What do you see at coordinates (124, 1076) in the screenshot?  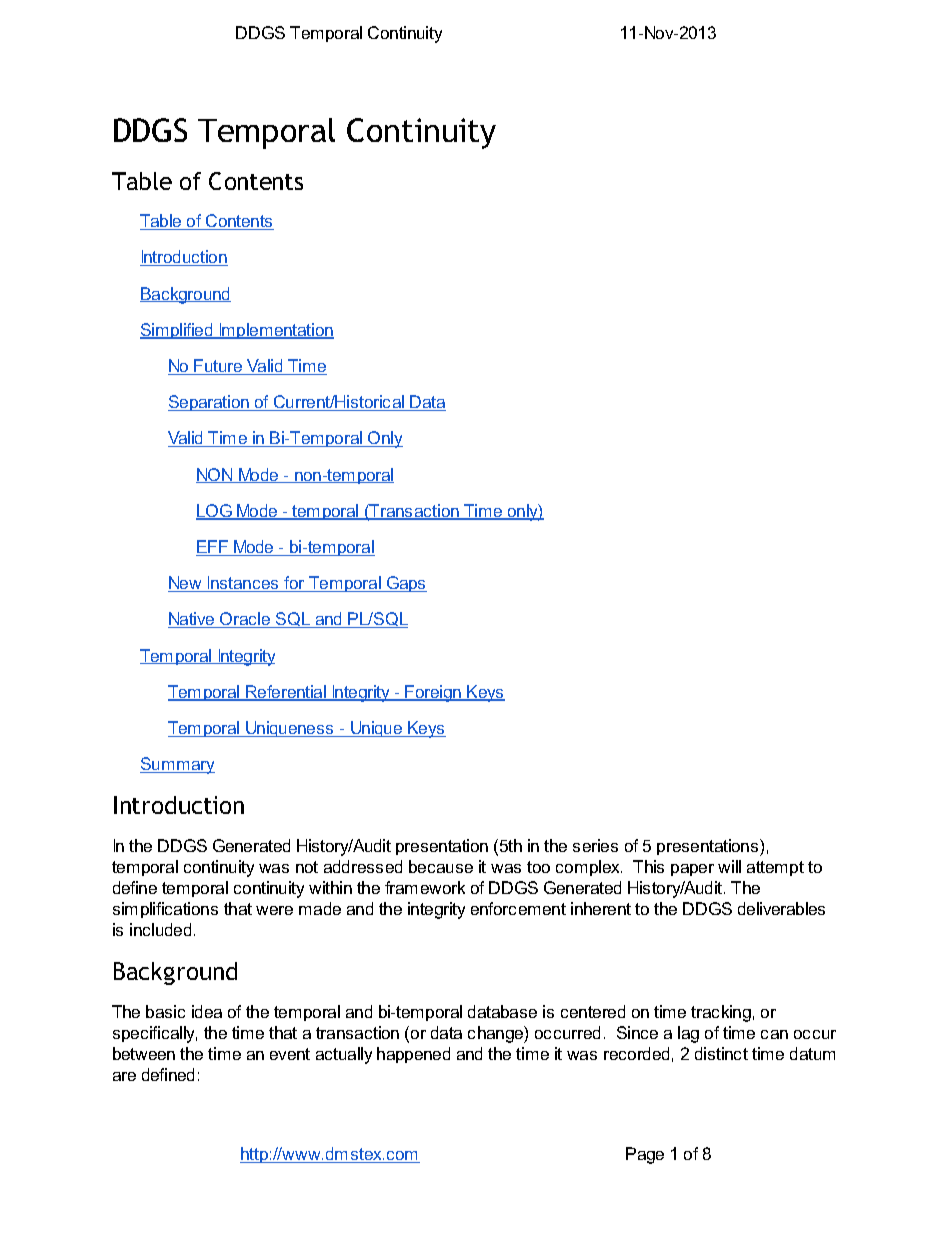 I see `are` at bounding box center [124, 1076].
